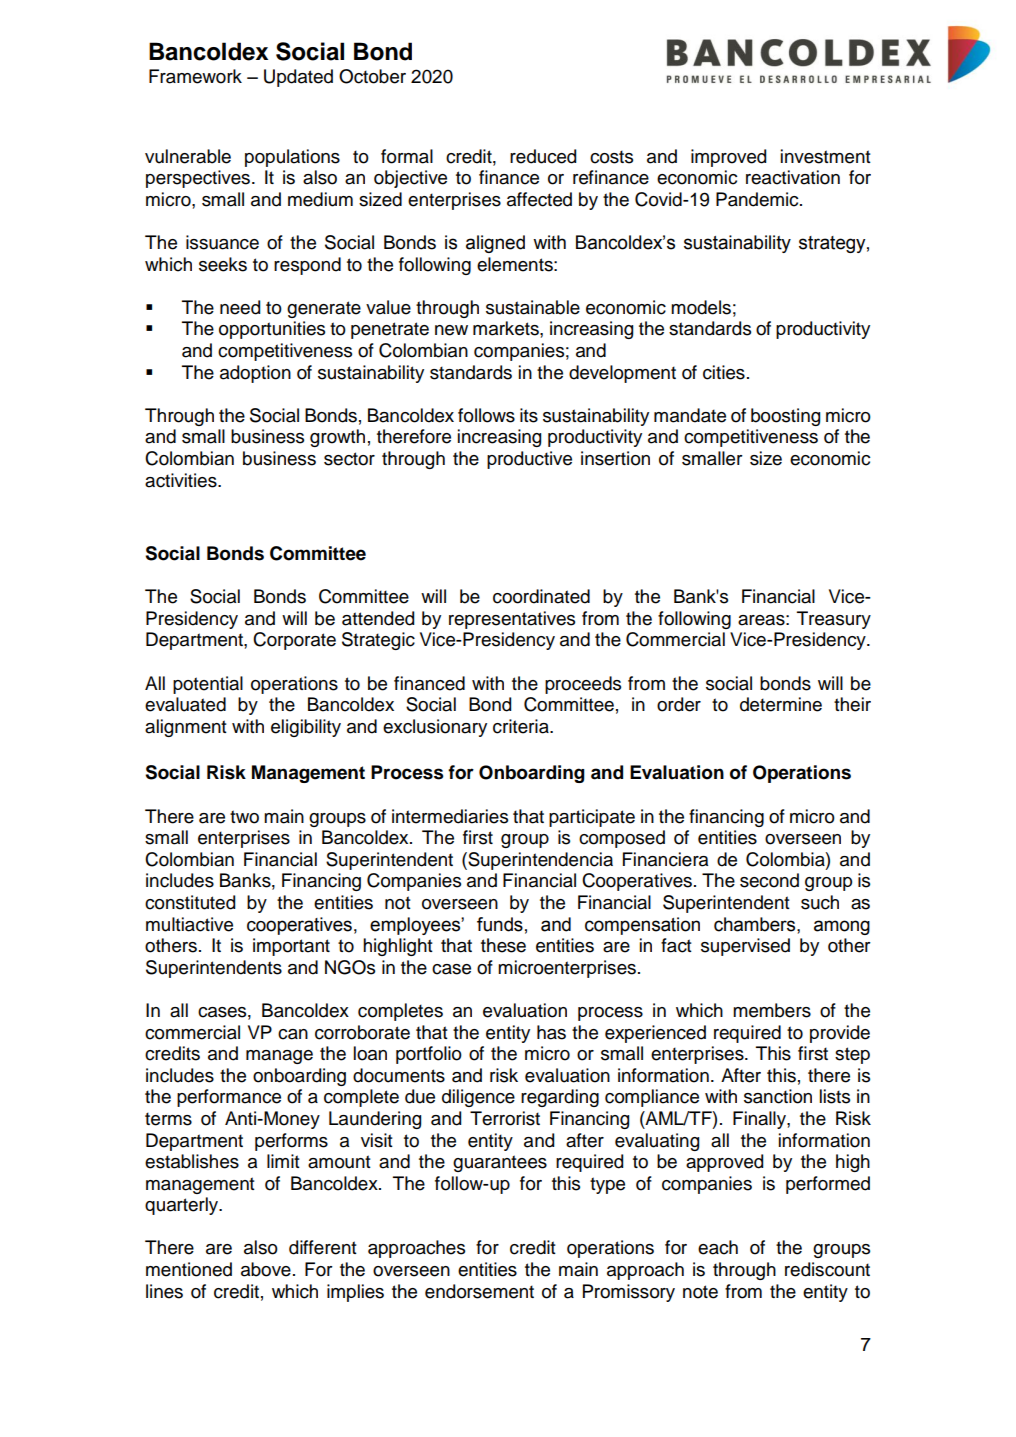 The image size is (1016, 1437). What do you see at coordinates (208, 685) in the screenshot?
I see `potential` at bounding box center [208, 685].
